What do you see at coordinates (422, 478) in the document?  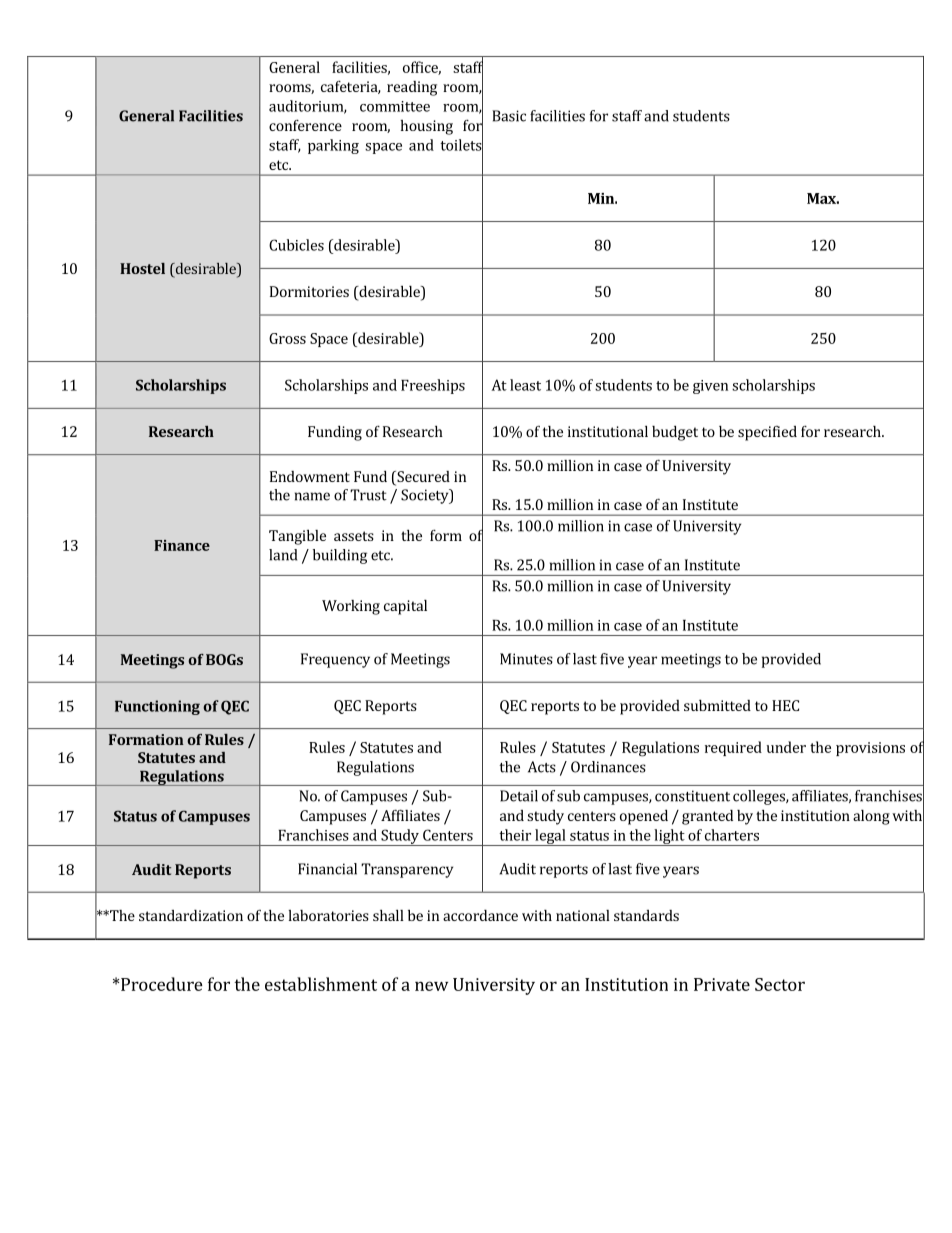 I see `Secured` at bounding box center [422, 478].
